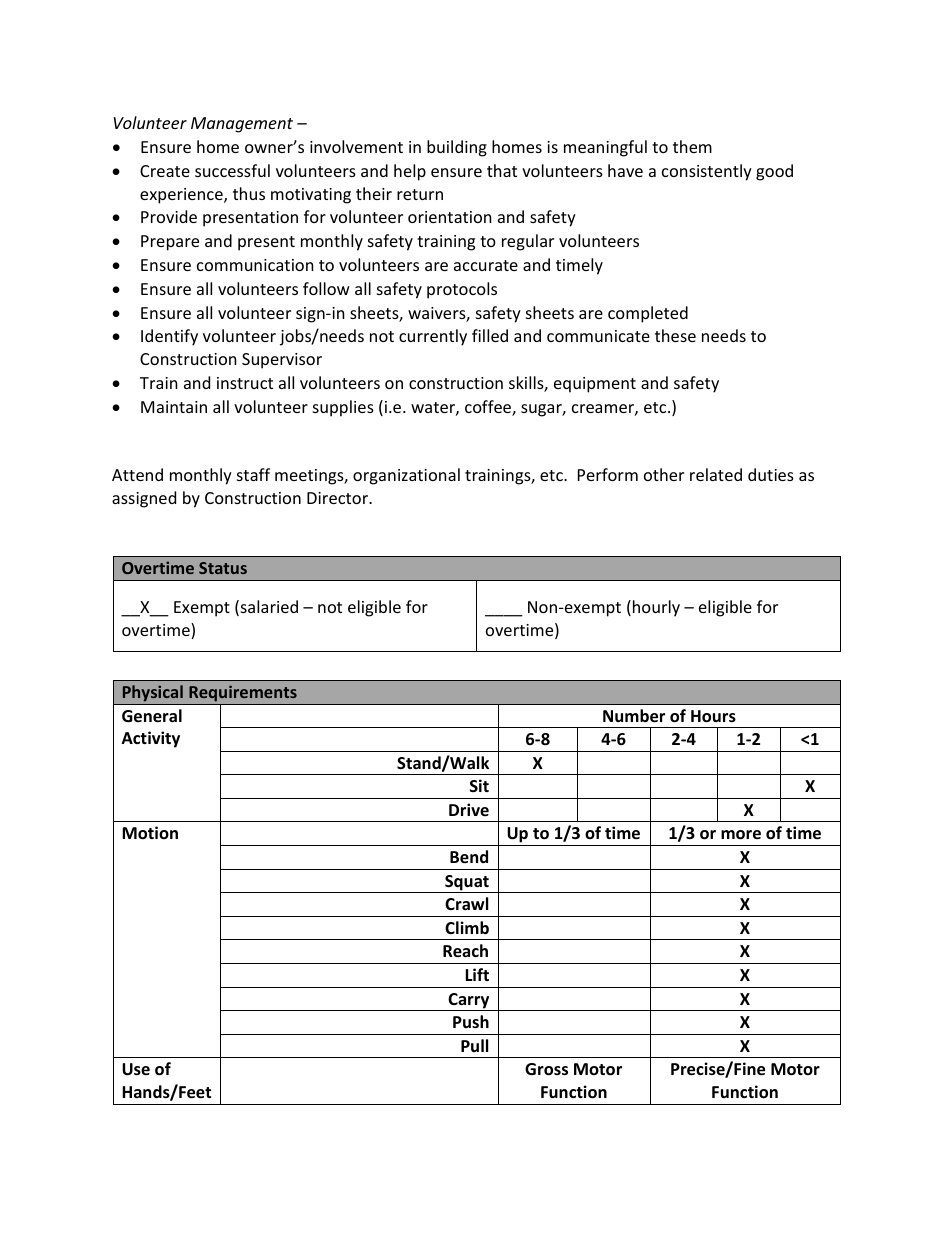 This image has height=1233, width=952. Describe the element at coordinates (474, 1045) in the image. I see `Pull` at that location.
